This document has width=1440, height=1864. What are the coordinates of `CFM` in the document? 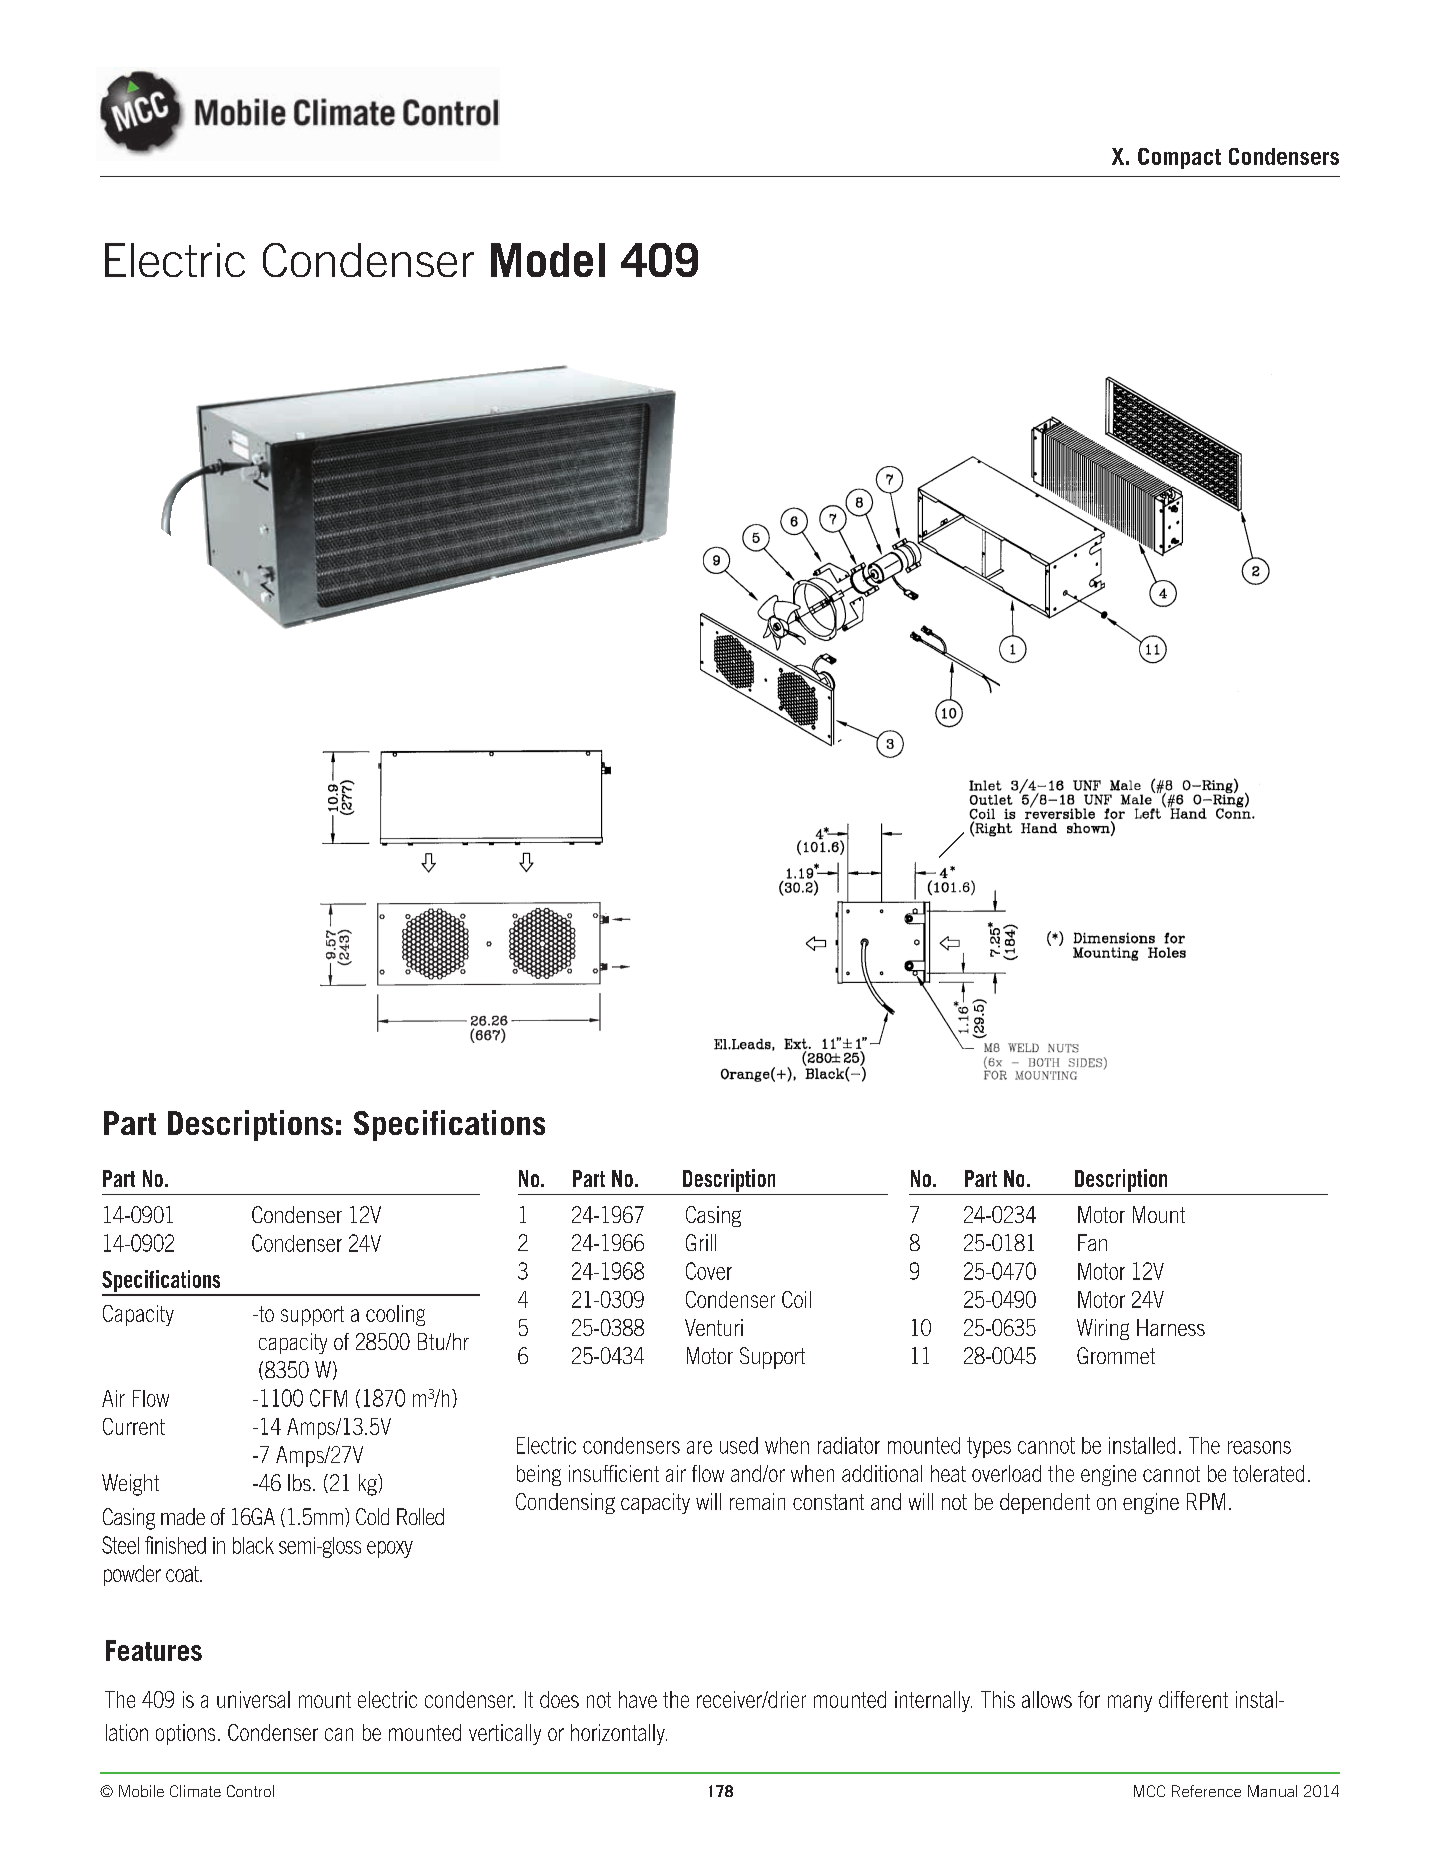 It's located at (328, 1398).
